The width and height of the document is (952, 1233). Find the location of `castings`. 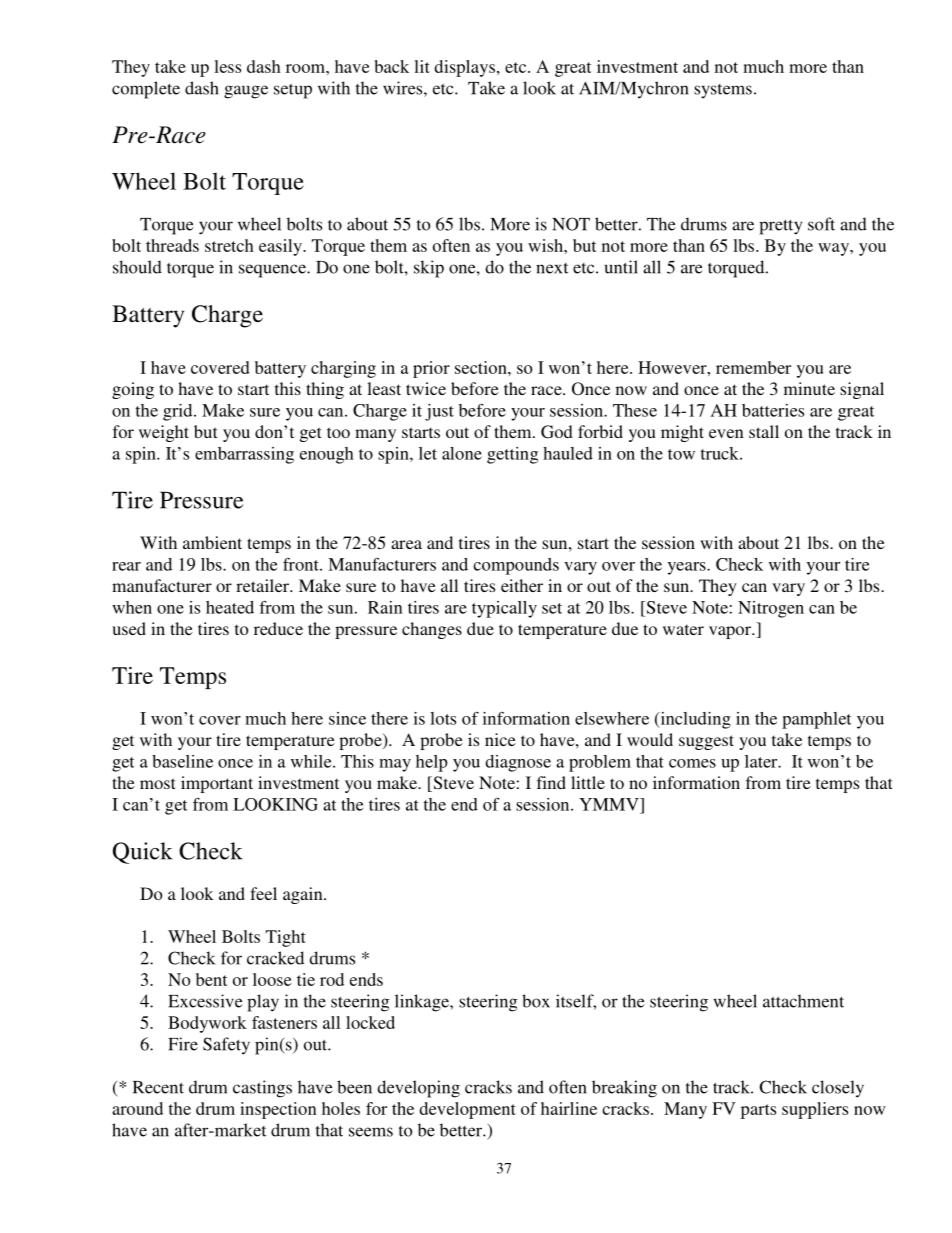

castings is located at coordinates (262, 1089).
